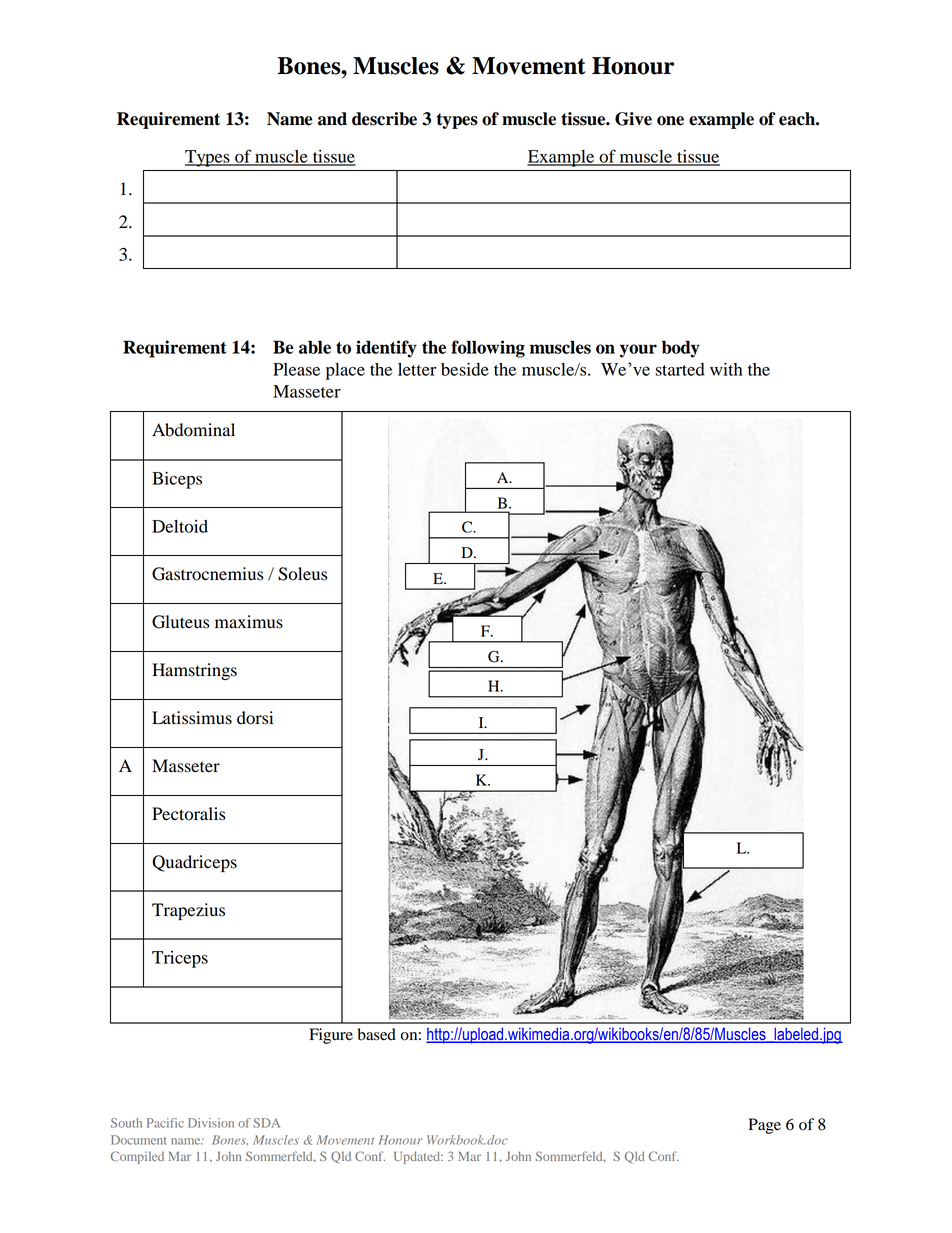 Image resolution: width=952 pixels, height=1233 pixels. Describe the element at coordinates (255, 718) in the screenshot. I see `dorsi` at that location.
